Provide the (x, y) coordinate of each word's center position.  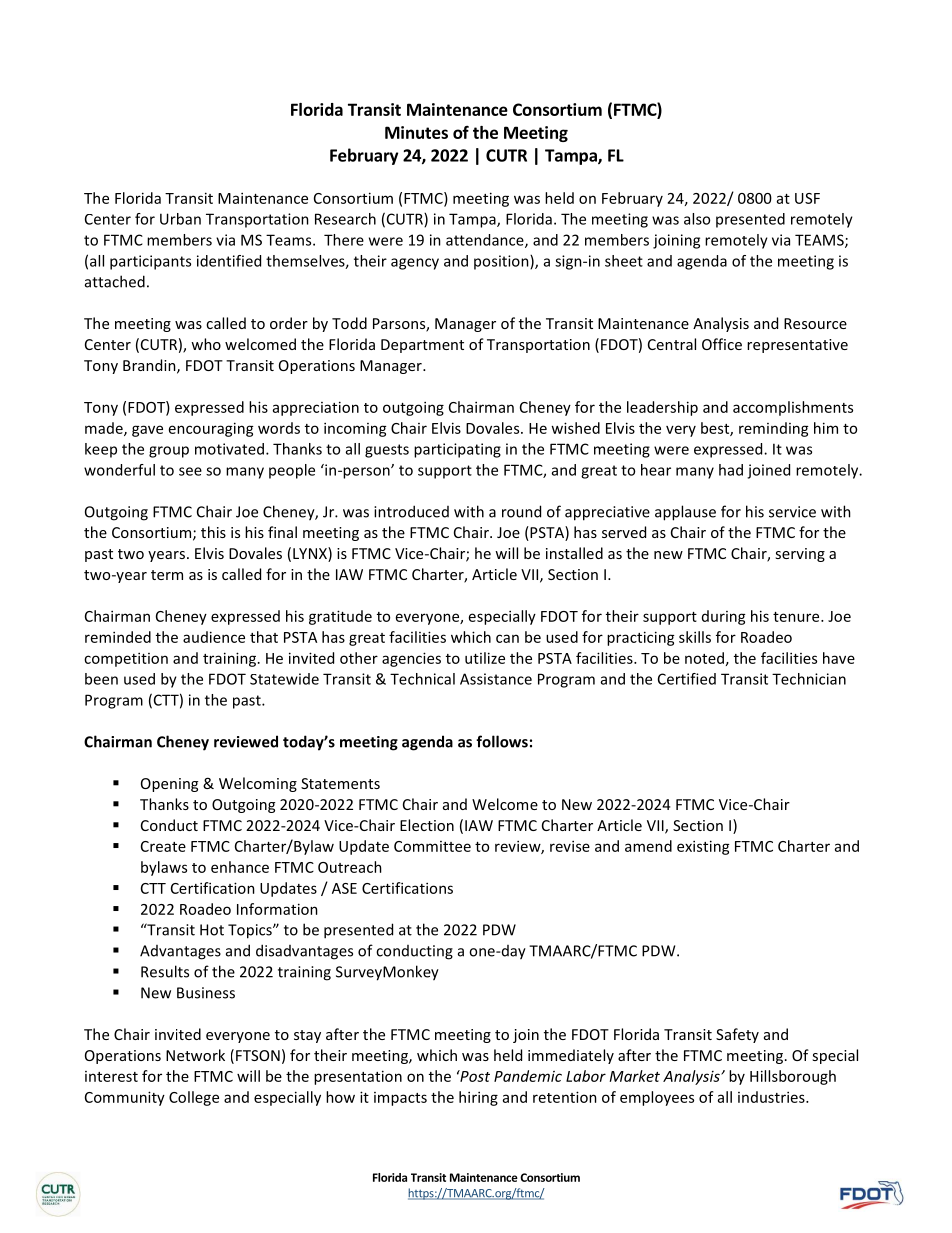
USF (807, 198)
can (507, 638)
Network (195, 1055)
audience (214, 637)
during (724, 617)
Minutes (416, 132)
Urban (180, 219)
